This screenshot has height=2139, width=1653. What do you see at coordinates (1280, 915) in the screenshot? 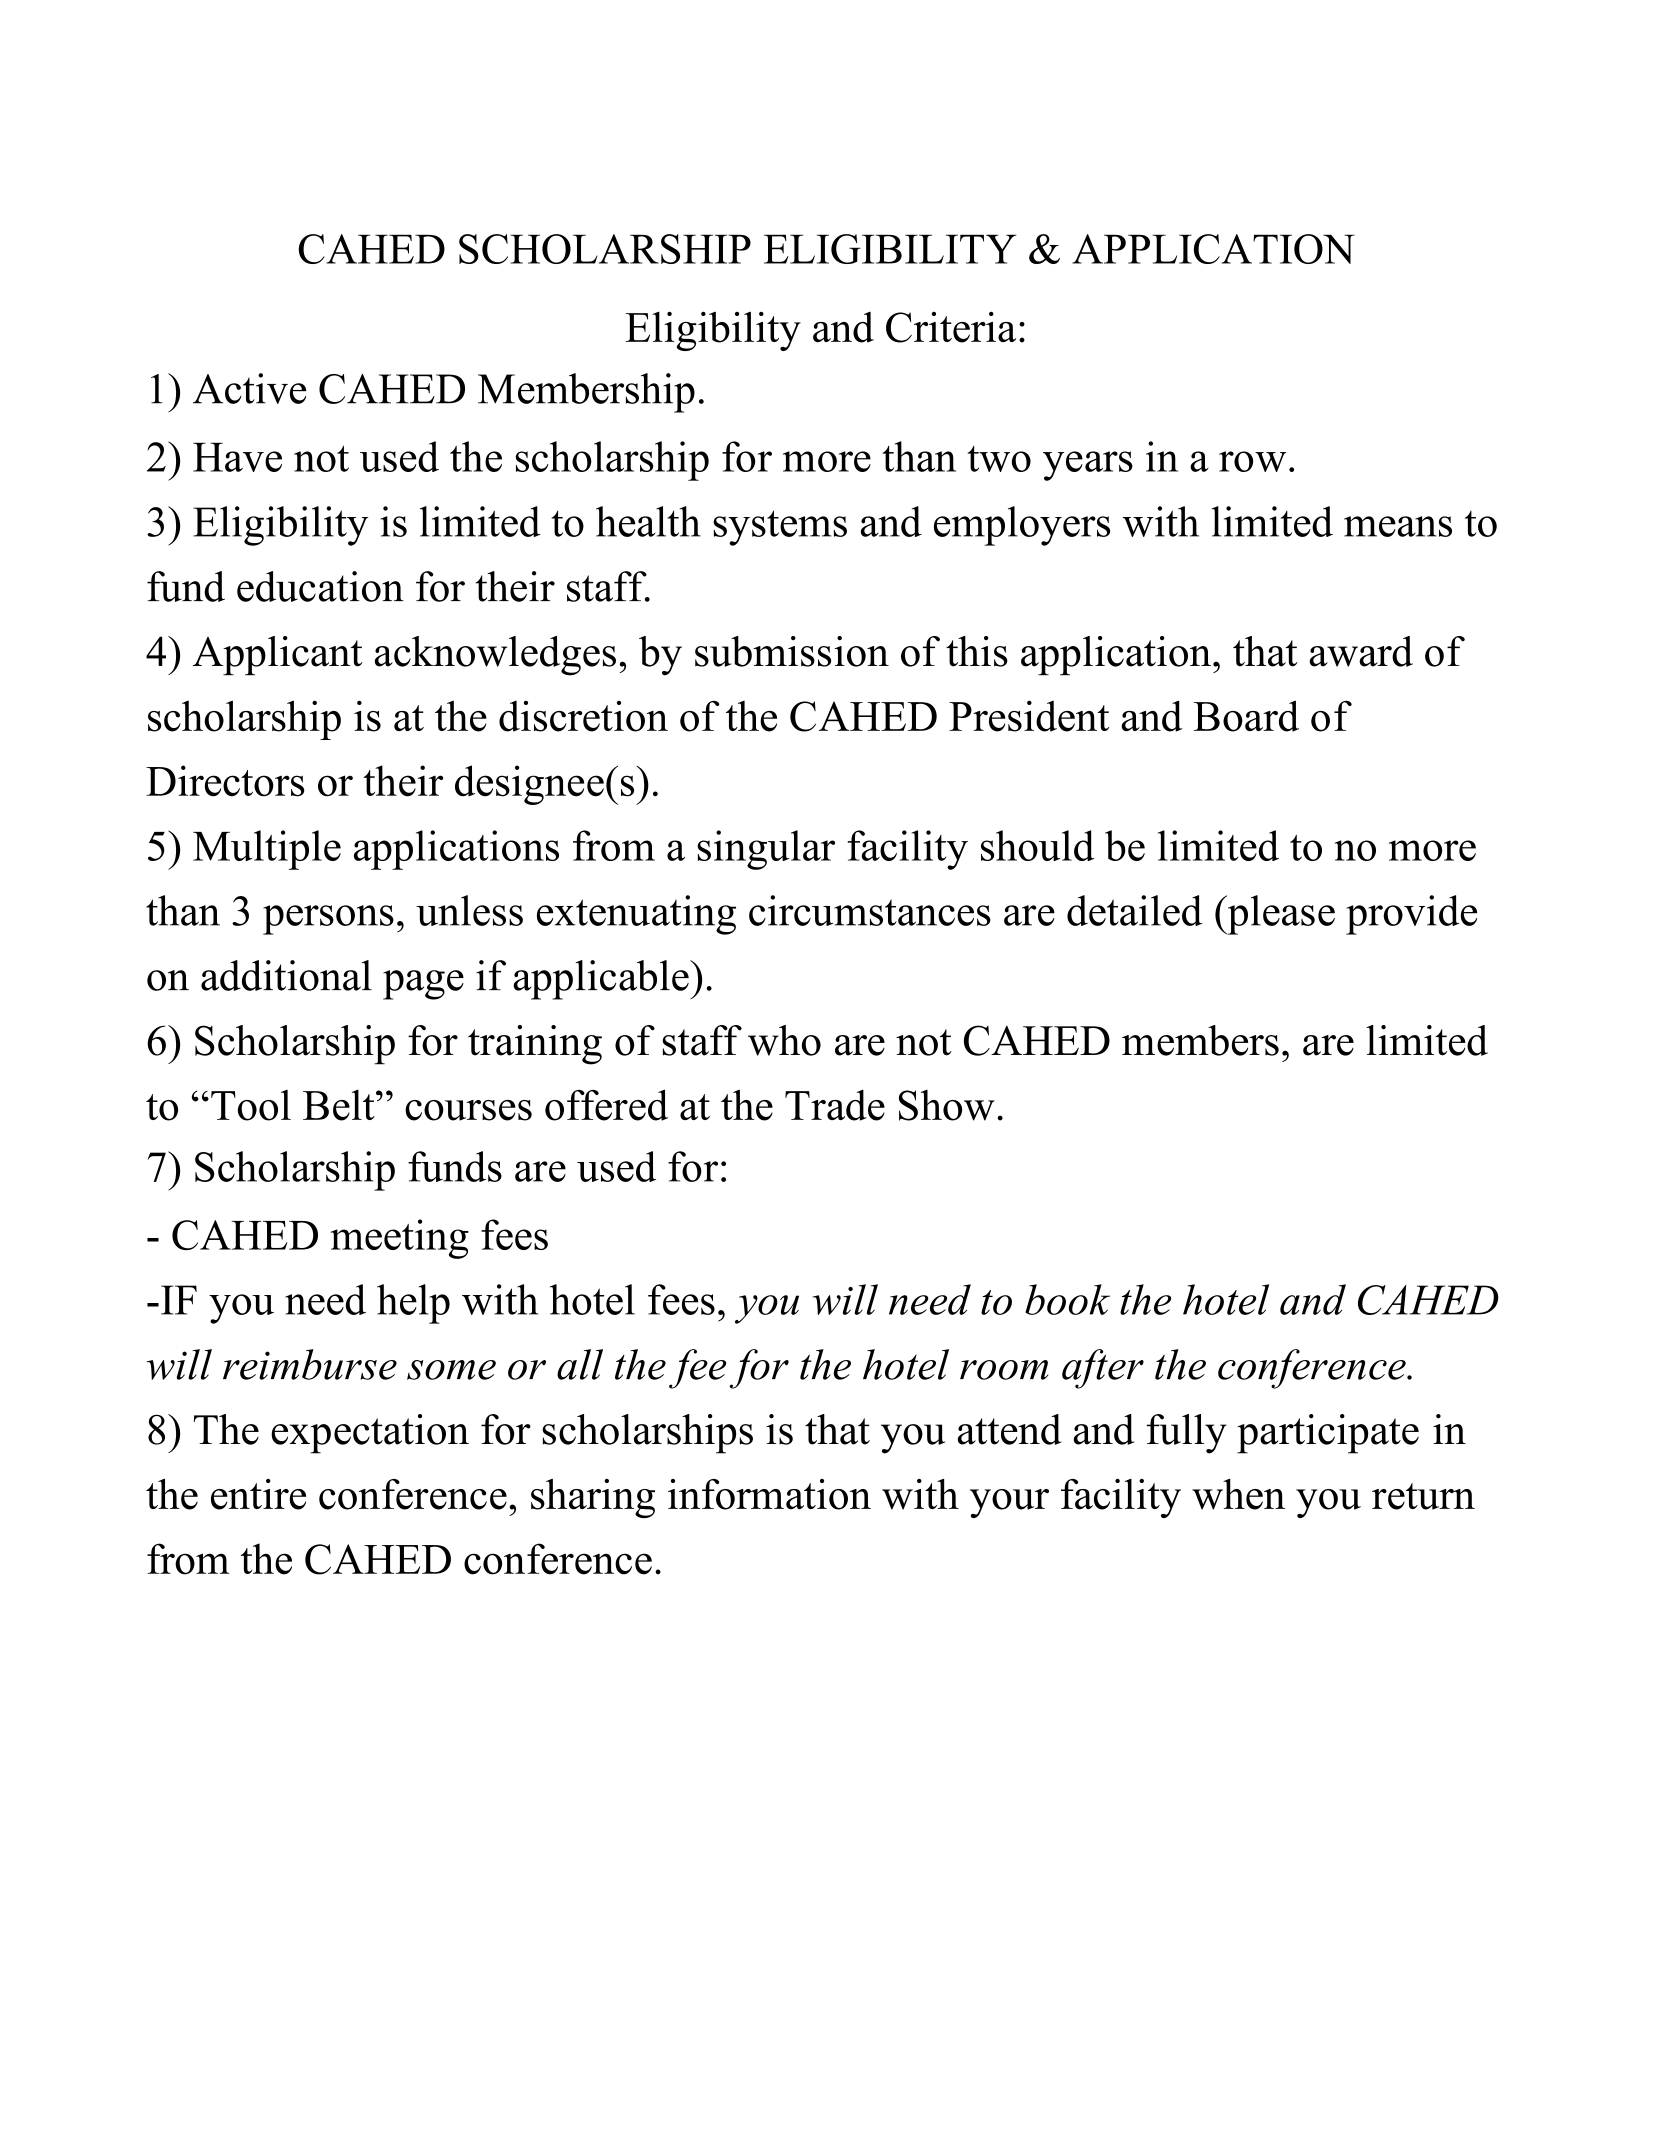
I see `please` at bounding box center [1280, 915].
